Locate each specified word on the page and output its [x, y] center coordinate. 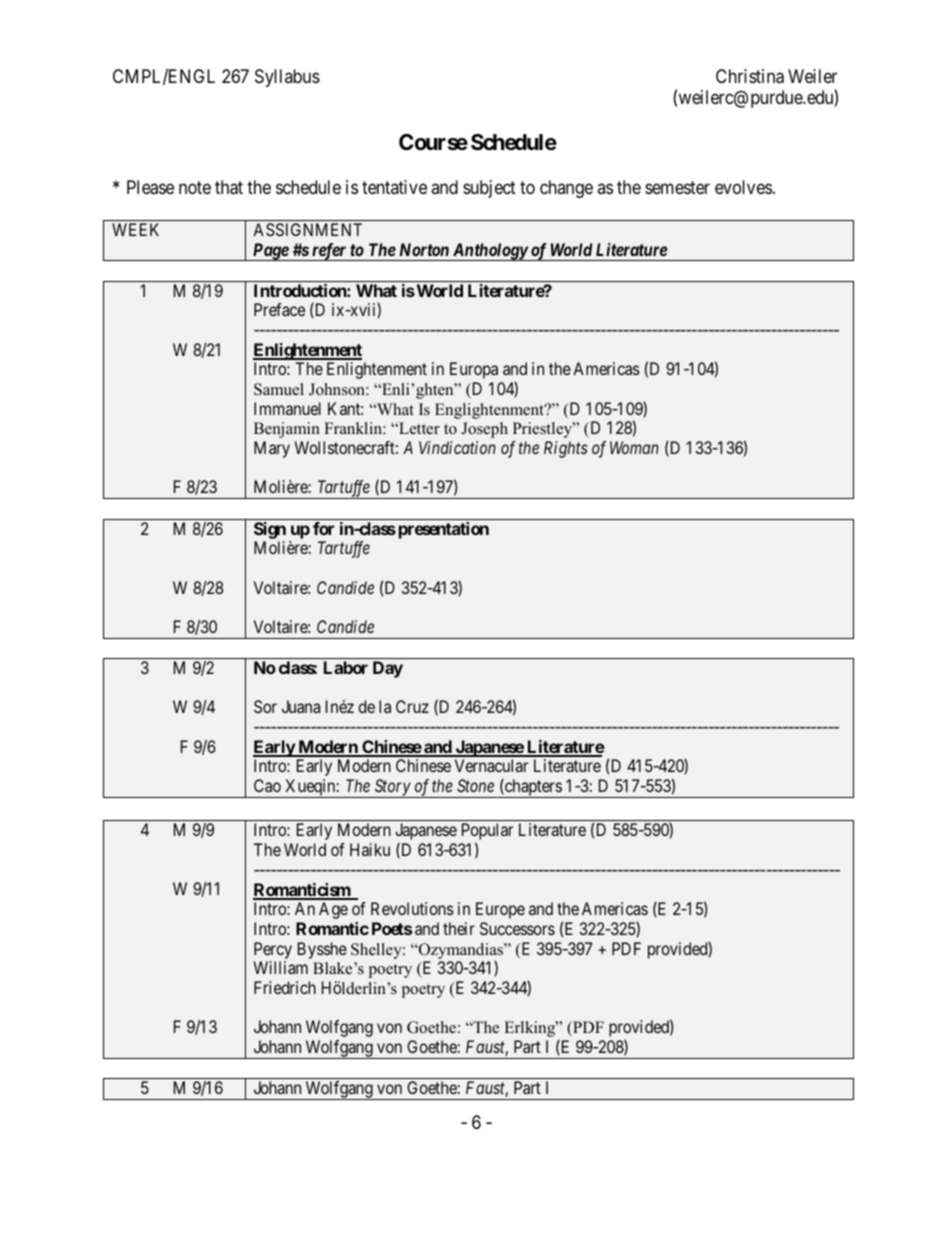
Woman [634, 447]
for [323, 528]
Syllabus [287, 78]
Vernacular [491, 765]
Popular [487, 833]
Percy [273, 950]
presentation [444, 530]
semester [677, 187]
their [459, 928]
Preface [279, 309]
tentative [394, 187]
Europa [474, 370]
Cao [267, 785]
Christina [750, 76]
